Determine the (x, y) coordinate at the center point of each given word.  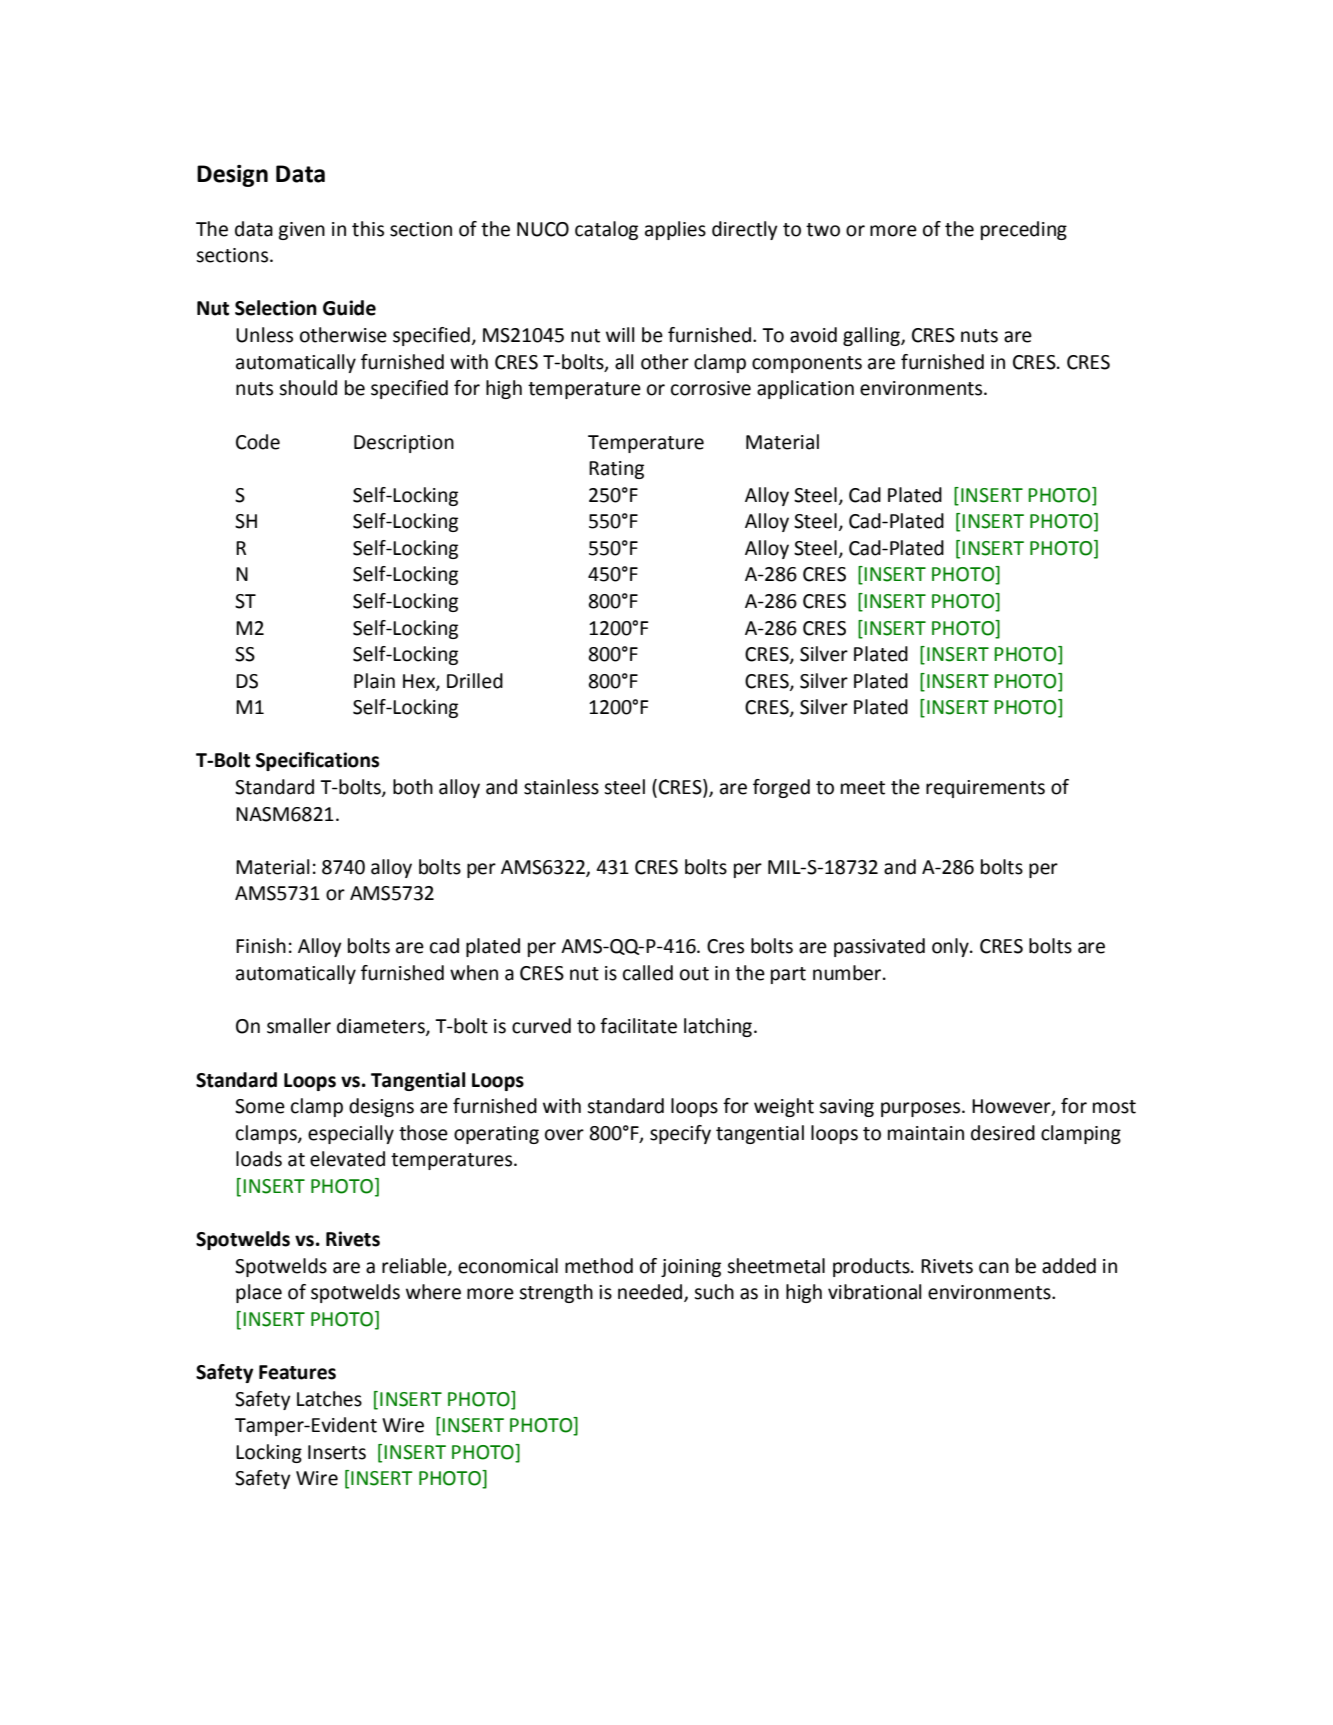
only (951, 947)
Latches (329, 1399)
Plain (374, 681)
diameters (382, 1027)
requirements (985, 789)
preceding (1024, 230)
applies (675, 230)
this (368, 229)
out (694, 974)
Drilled (475, 681)
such (714, 1292)
